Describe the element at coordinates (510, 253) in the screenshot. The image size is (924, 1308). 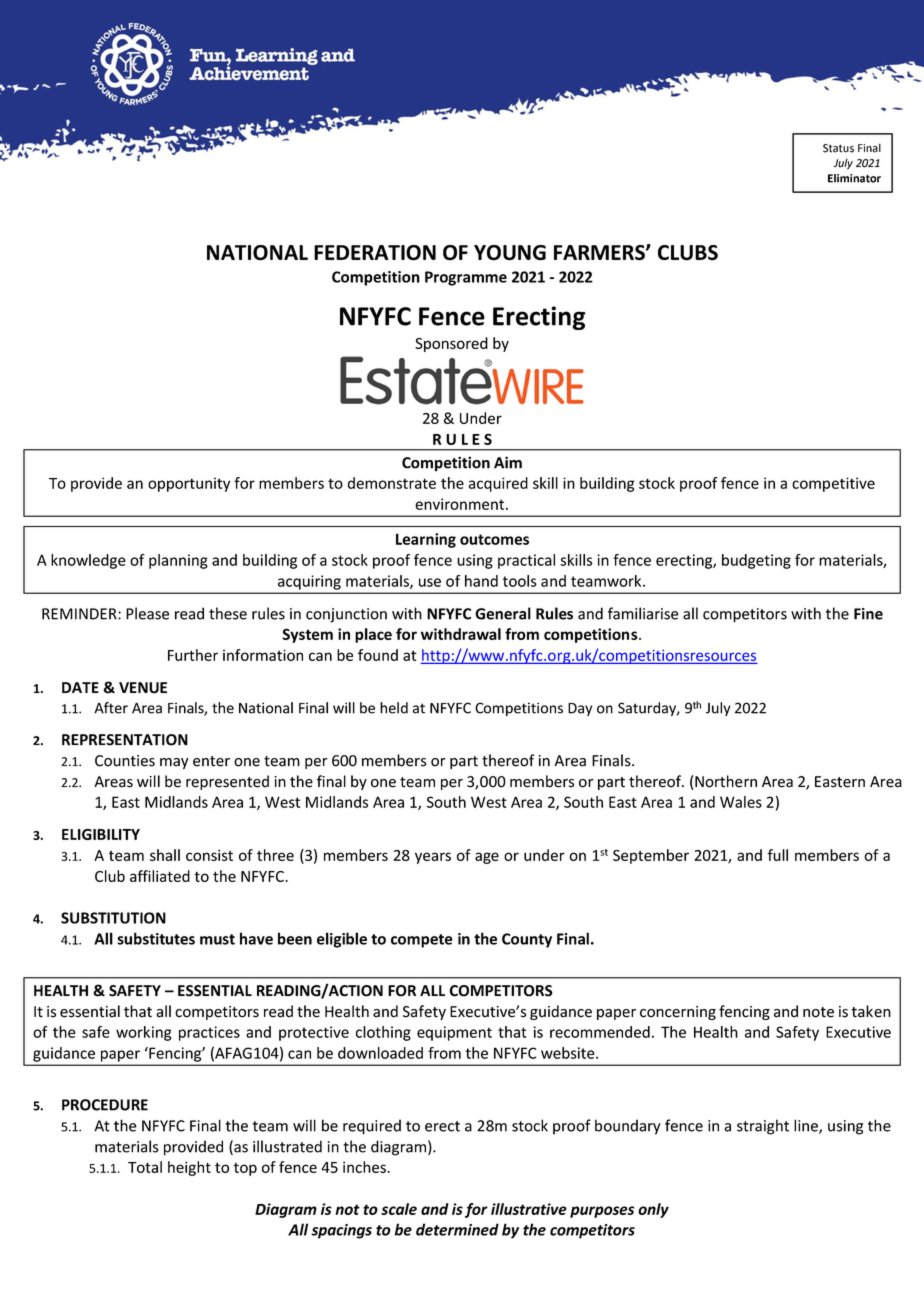
I see `YOUNG` at that location.
